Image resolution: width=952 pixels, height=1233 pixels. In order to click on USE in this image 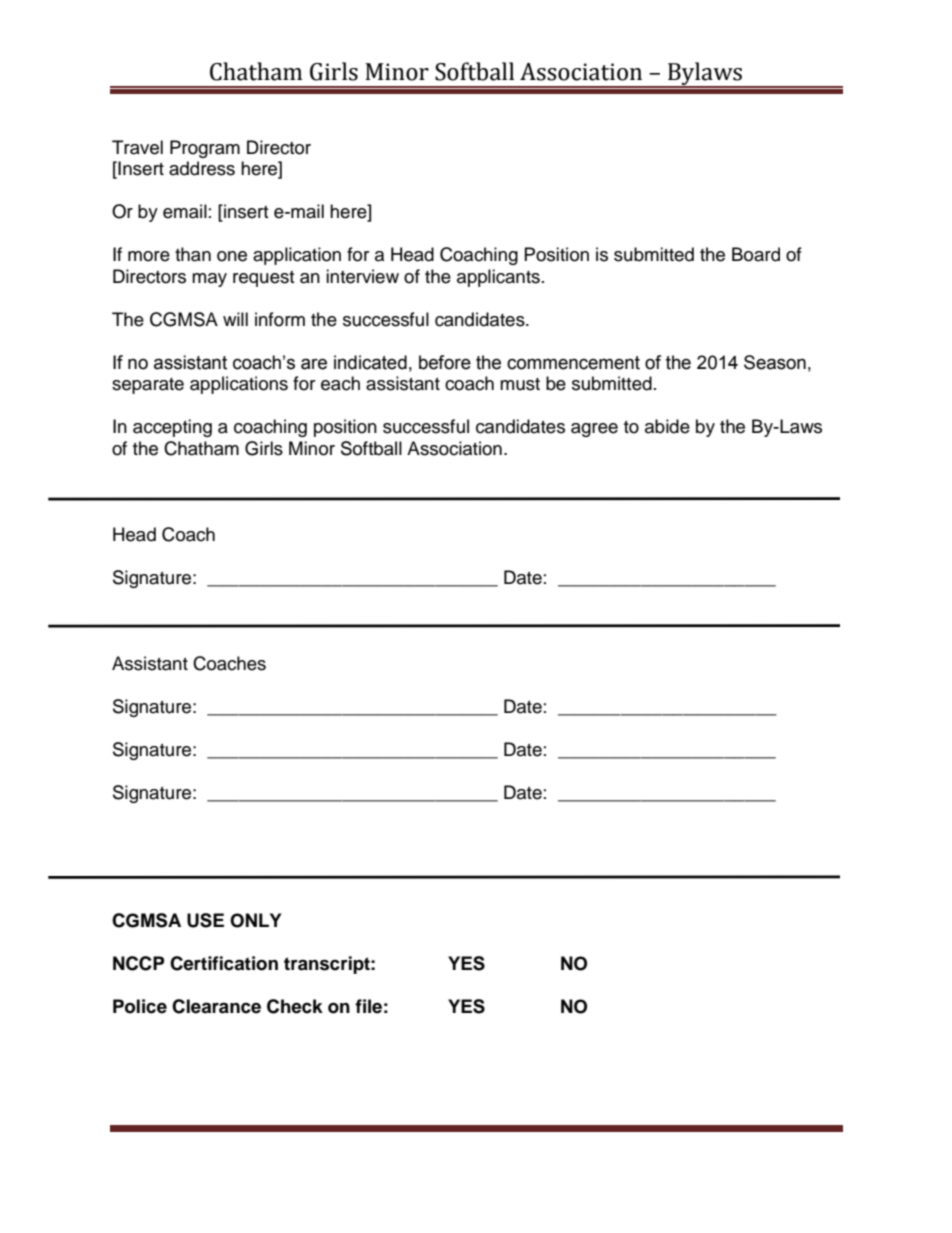, I will do `click(205, 920)`.
